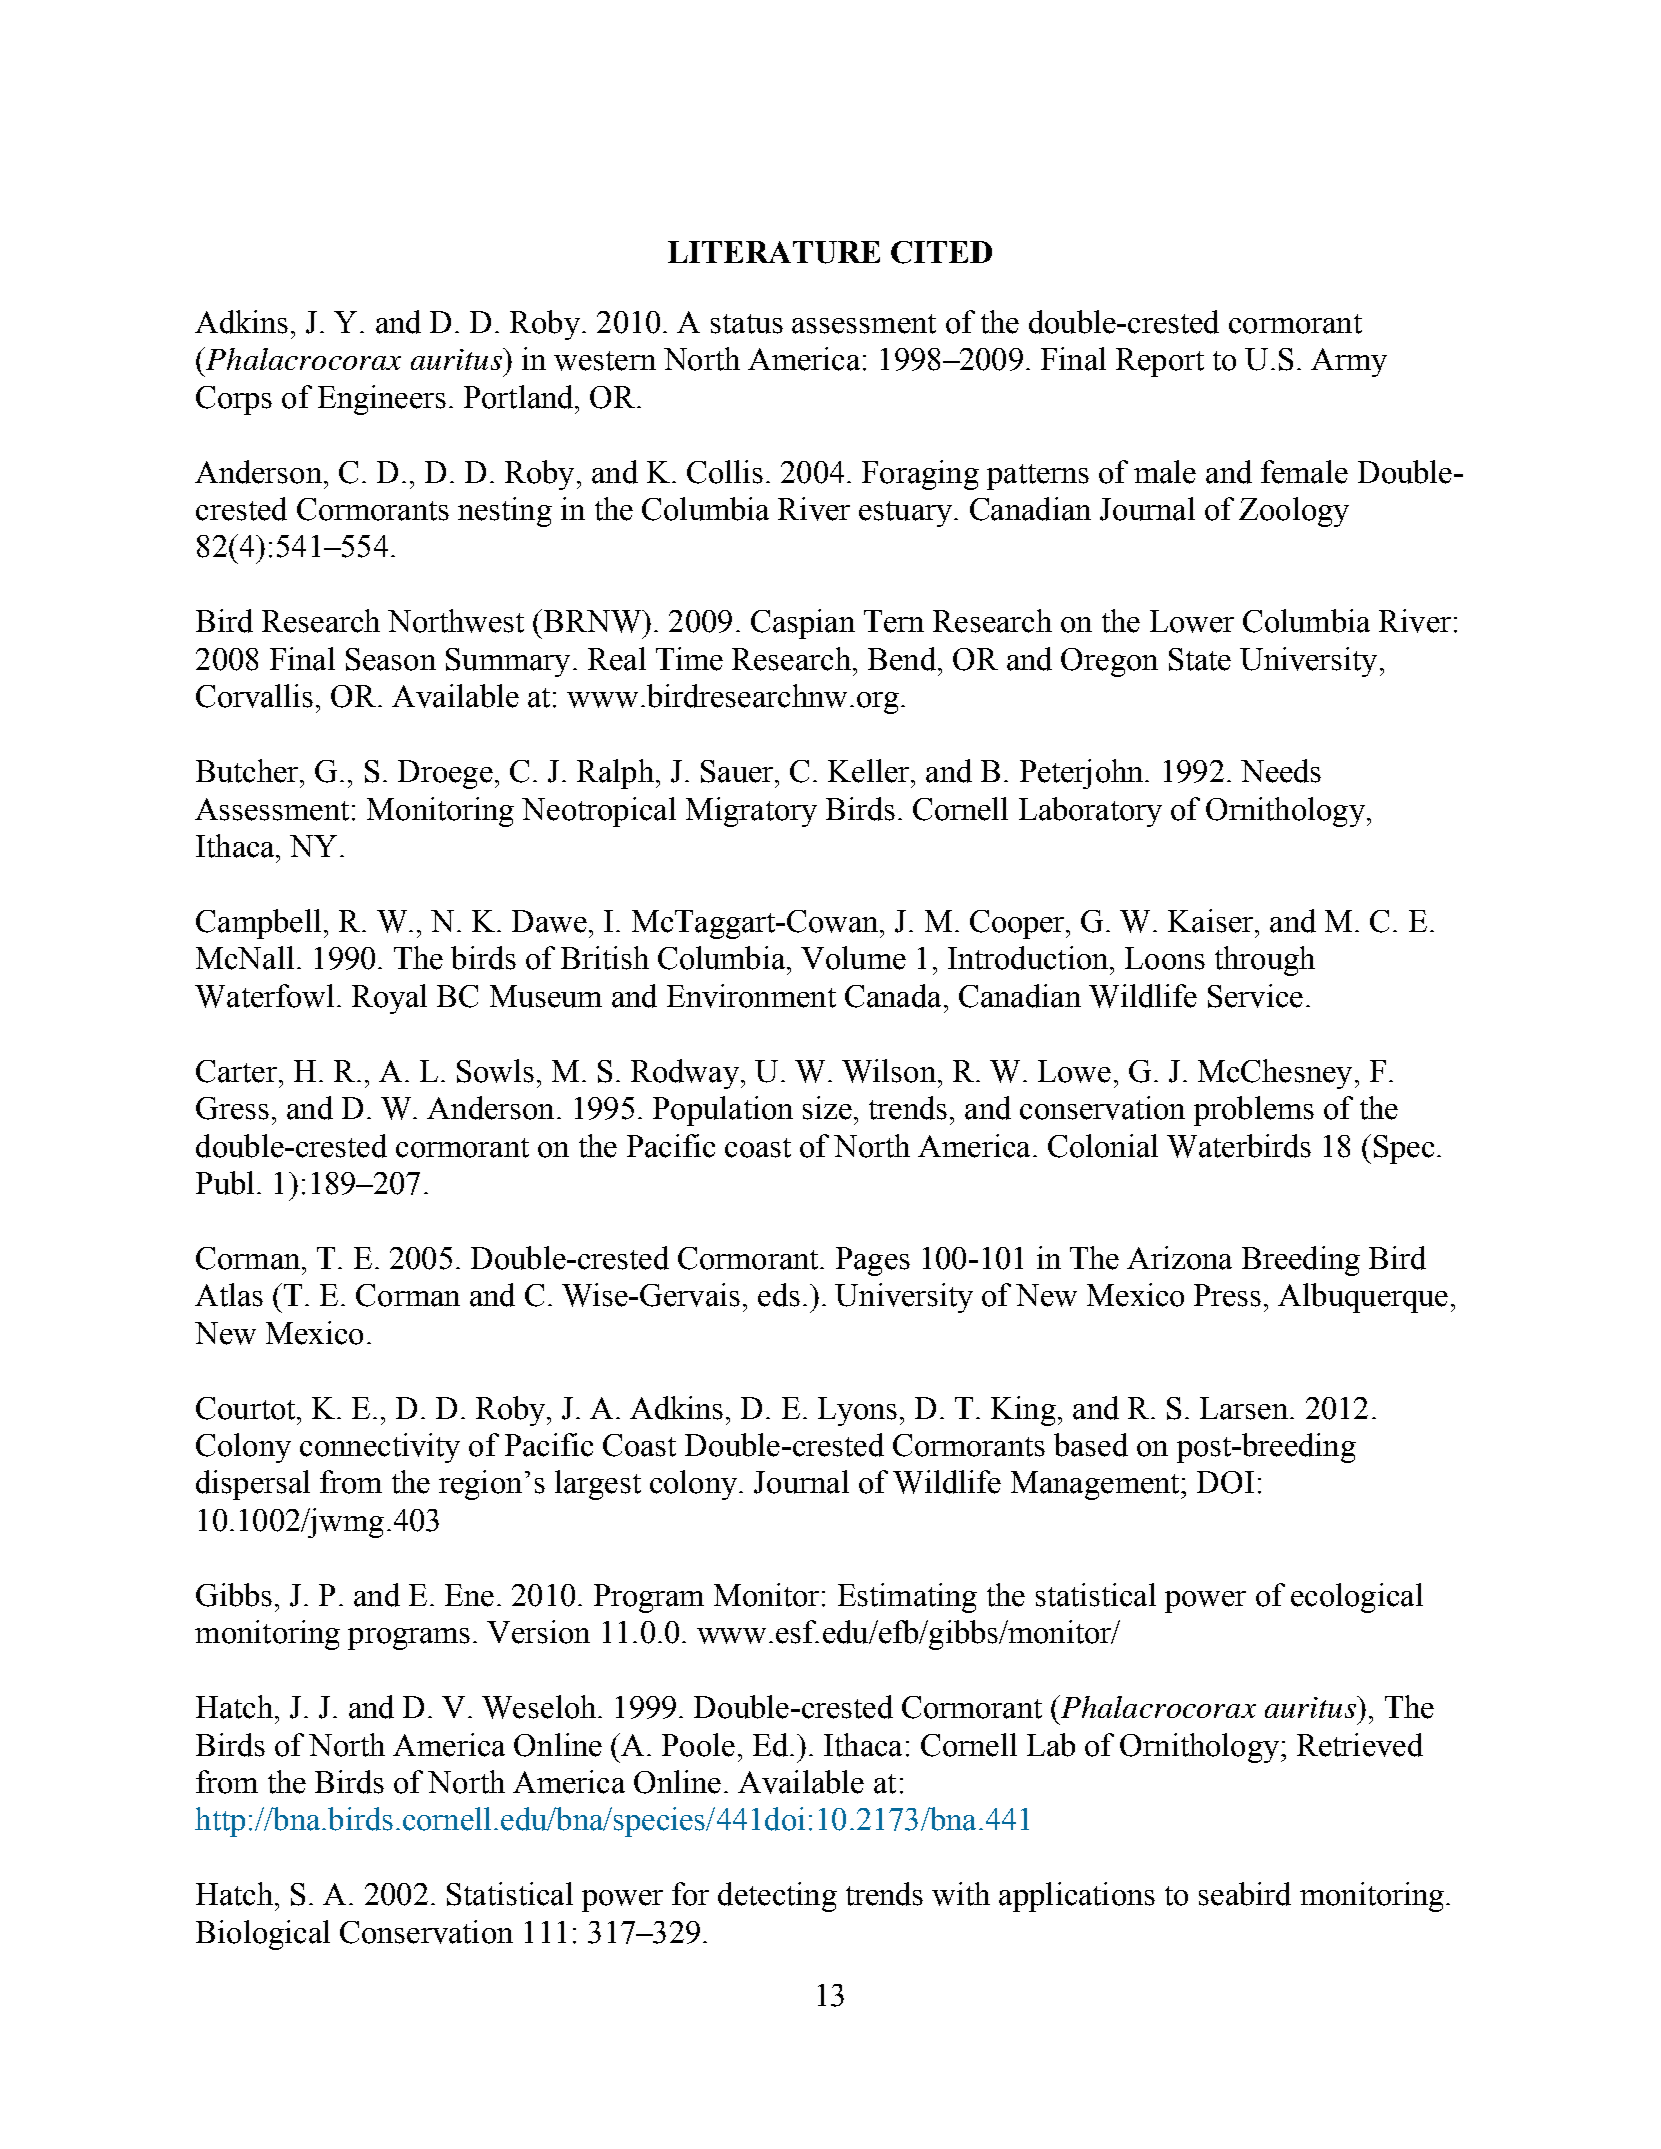  What do you see at coordinates (236, 1071) in the screenshot?
I see `Carter` at bounding box center [236, 1071].
